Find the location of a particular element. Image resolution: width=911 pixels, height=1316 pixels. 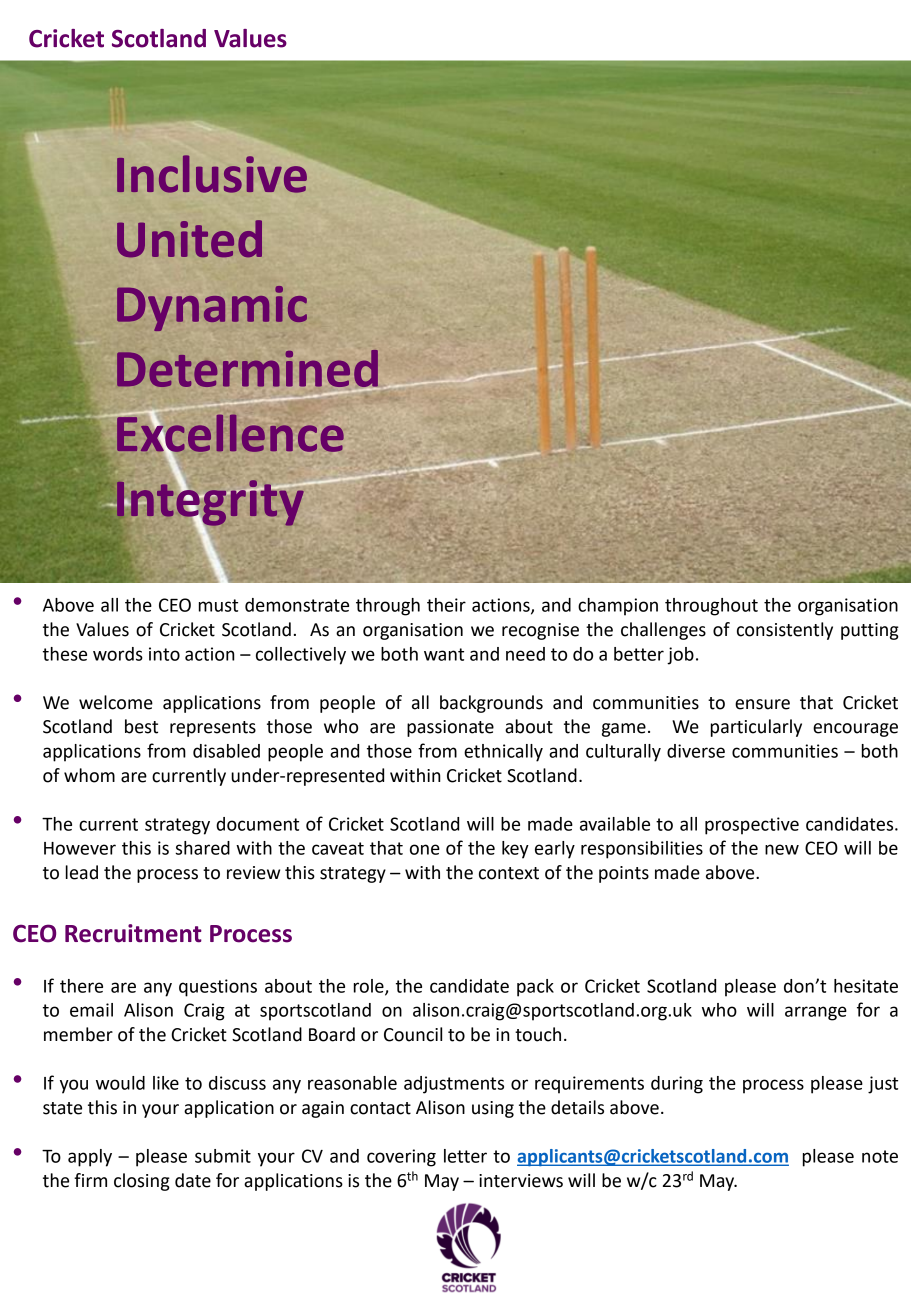

United is located at coordinates (189, 239).
